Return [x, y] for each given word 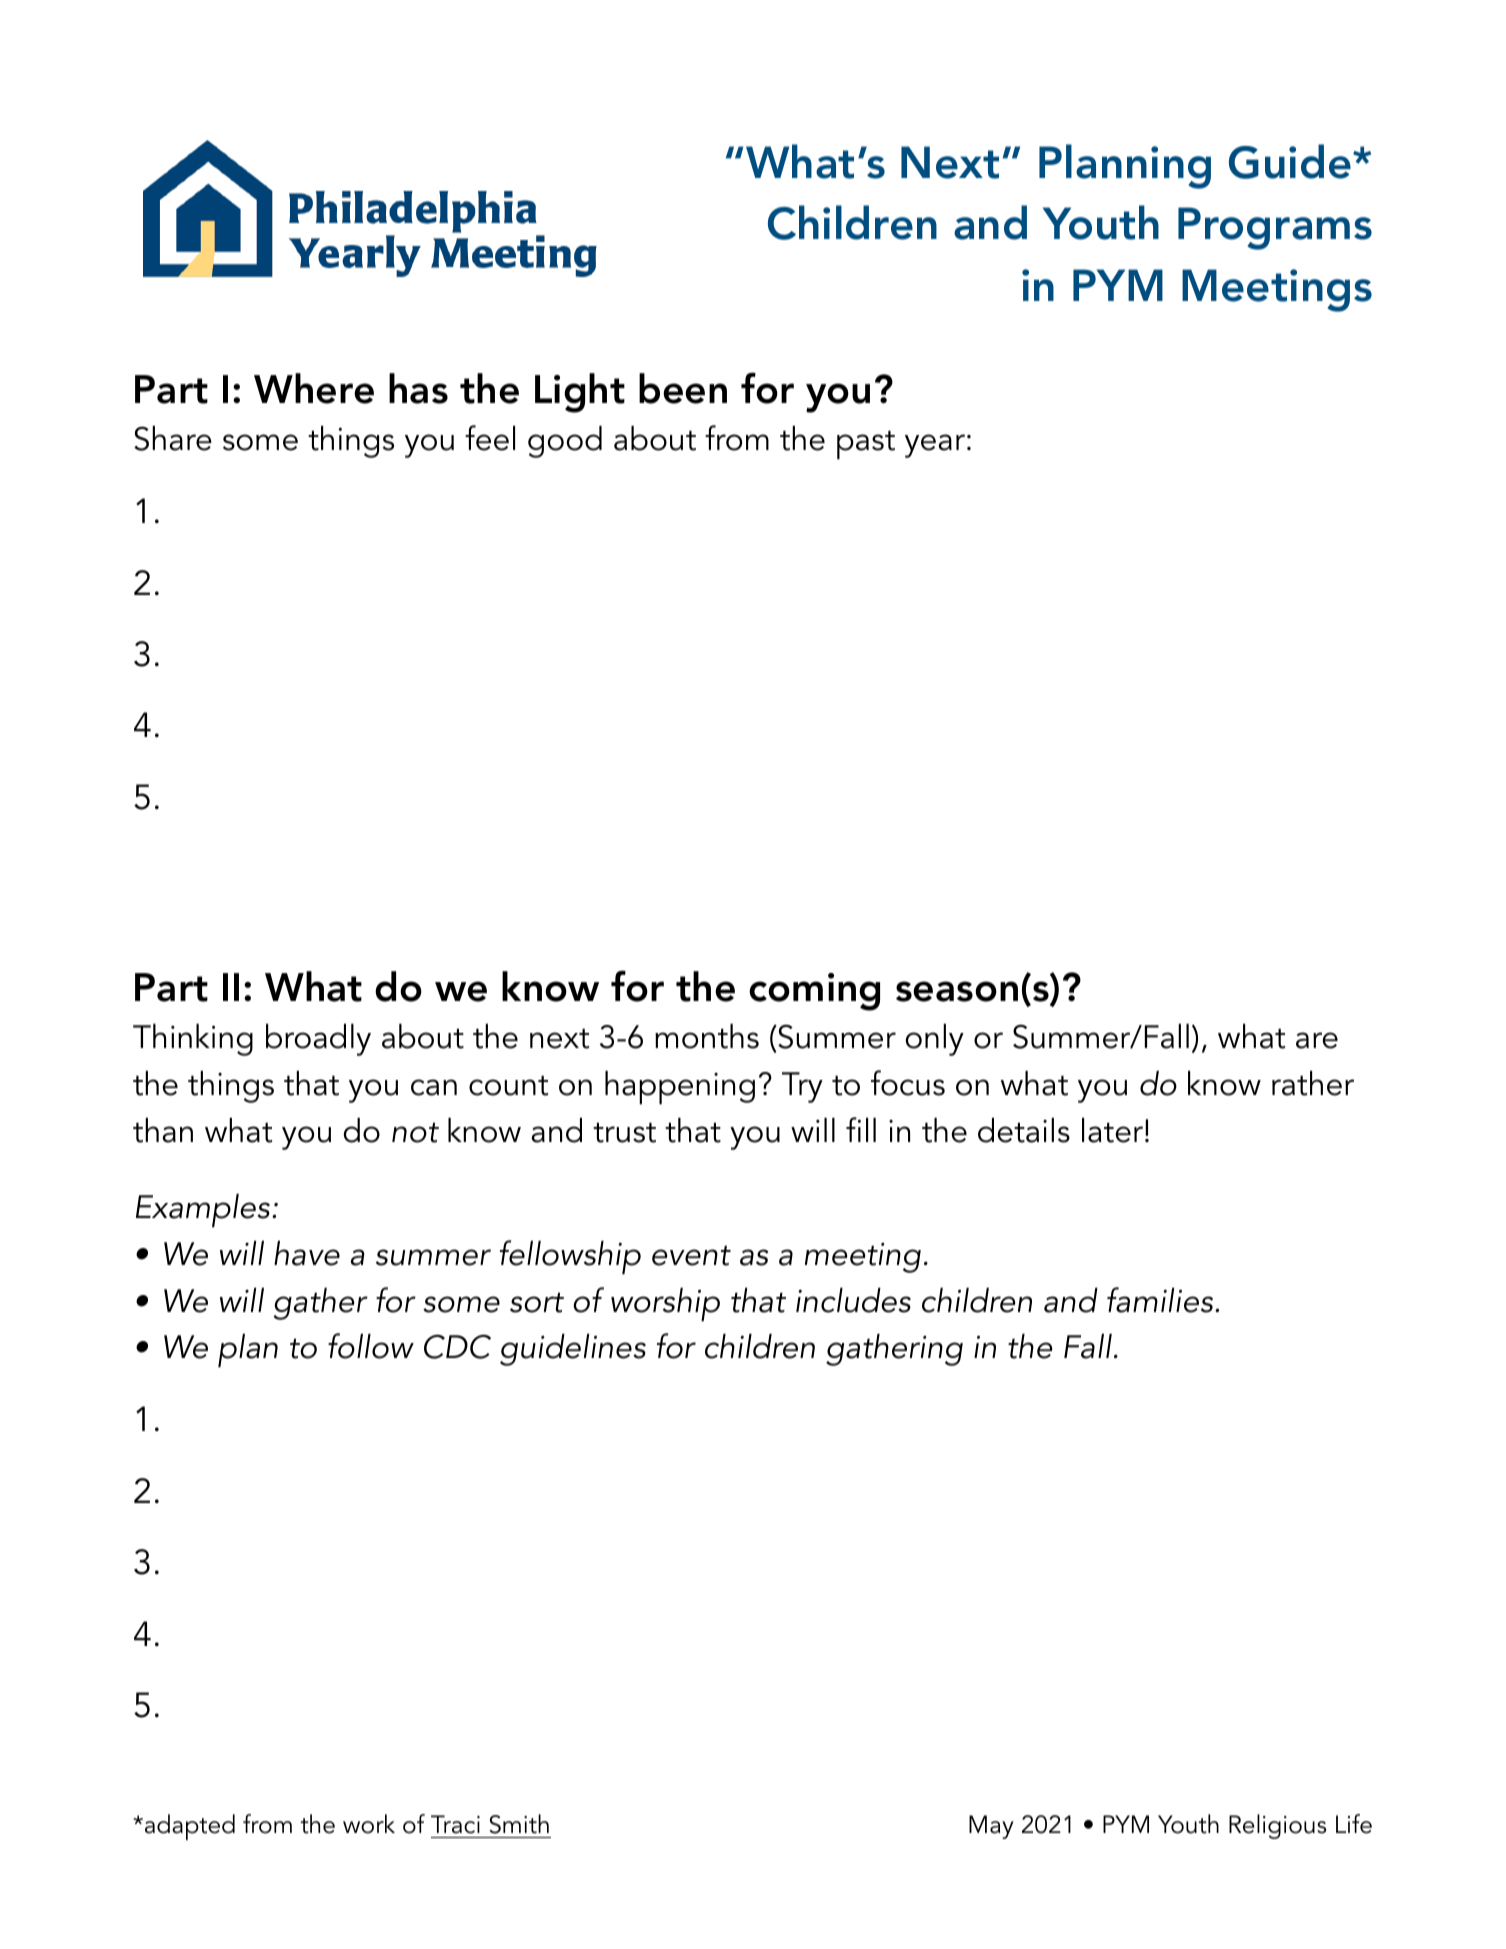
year [935, 446]
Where [314, 388]
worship [665, 1305]
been [683, 388]
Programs [1275, 228]
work [369, 1824]
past [866, 445]
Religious [1277, 1826]
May [991, 1827]
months [707, 1036]
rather [1313, 1083]
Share [173, 438]
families [1161, 1300]
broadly [318, 1040]
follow [371, 1346]
